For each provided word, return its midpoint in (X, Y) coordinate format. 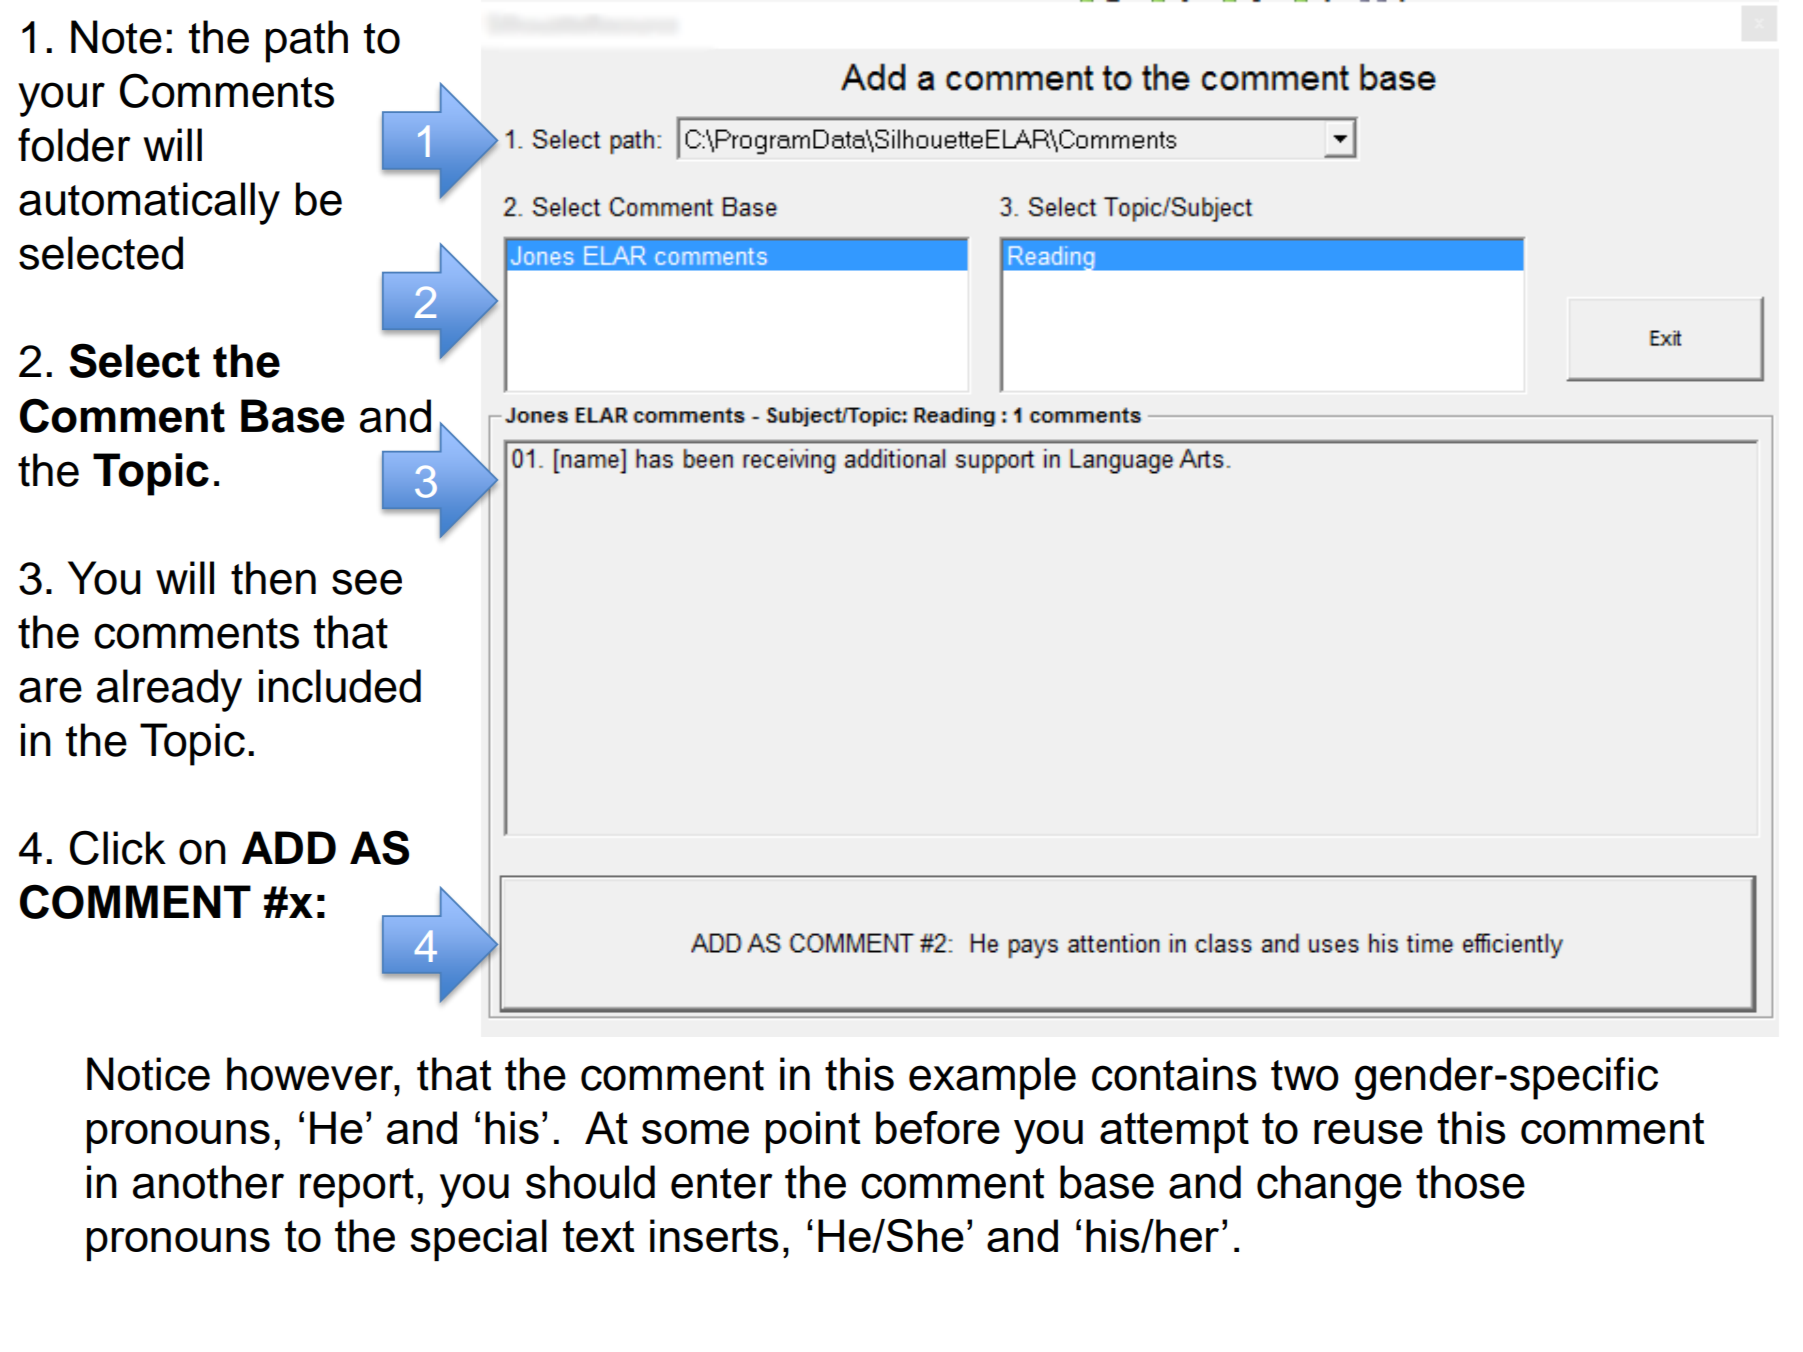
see (367, 582)
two (1305, 1075)
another (208, 1182)
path (307, 41)
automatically (149, 203)
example (992, 1078)
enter (722, 1183)
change (1329, 1186)
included (340, 686)
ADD (289, 847)
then (273, 578)
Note (116, 37)
